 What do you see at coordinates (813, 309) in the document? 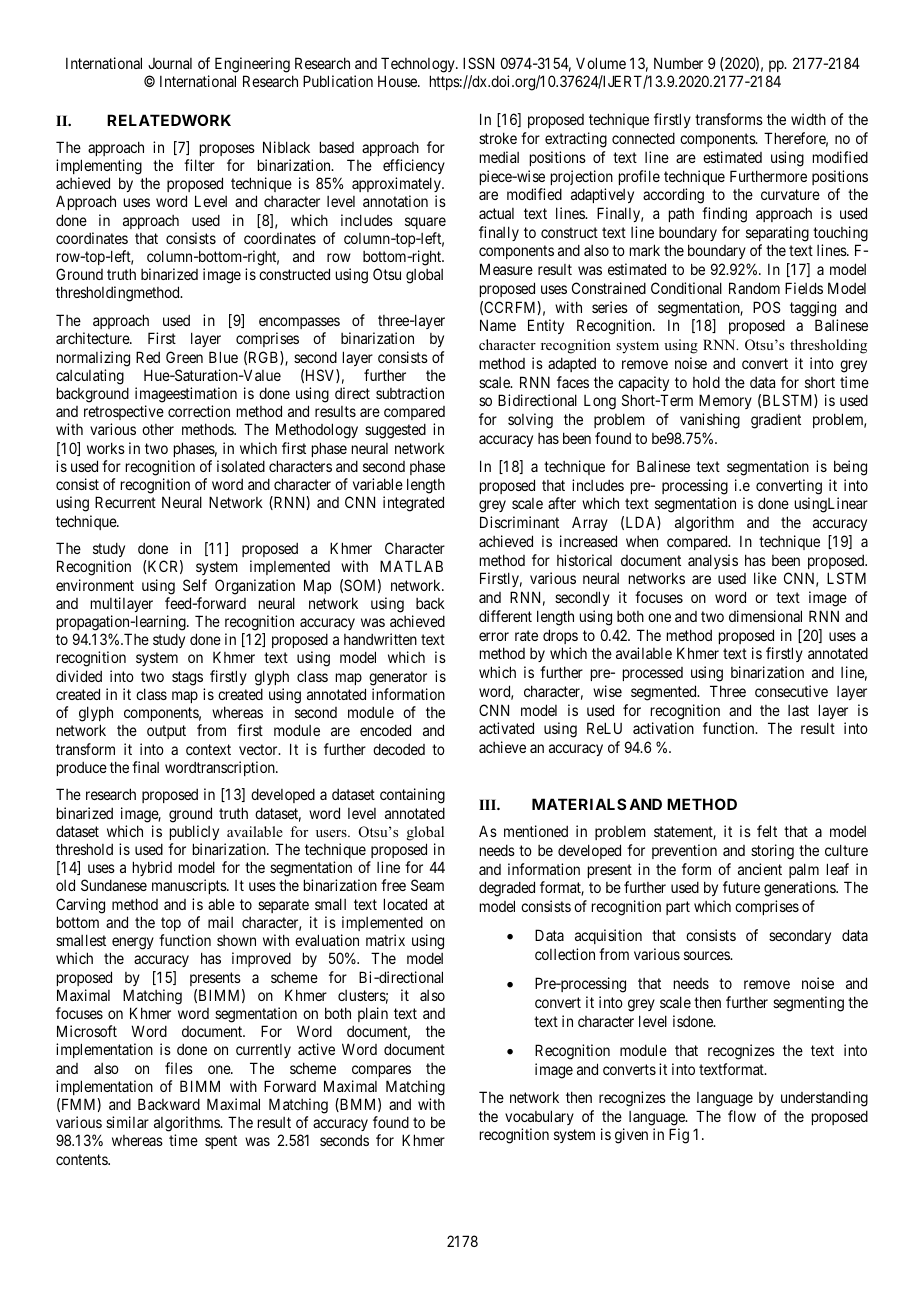
I see `tagging` at bounding box center [813, 309].
